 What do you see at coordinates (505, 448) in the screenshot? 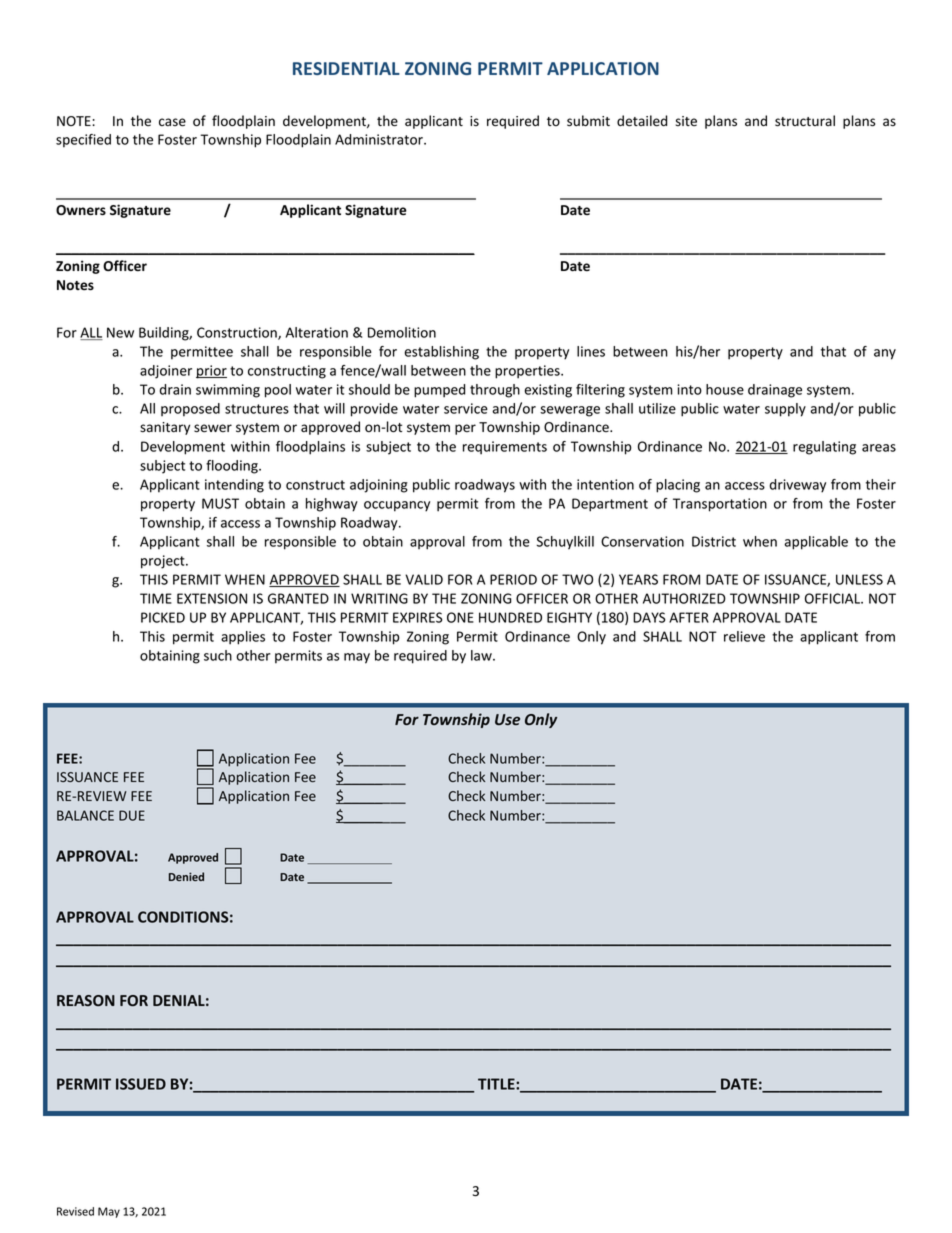
I see `requirements` at bounding box center [505, 448].
